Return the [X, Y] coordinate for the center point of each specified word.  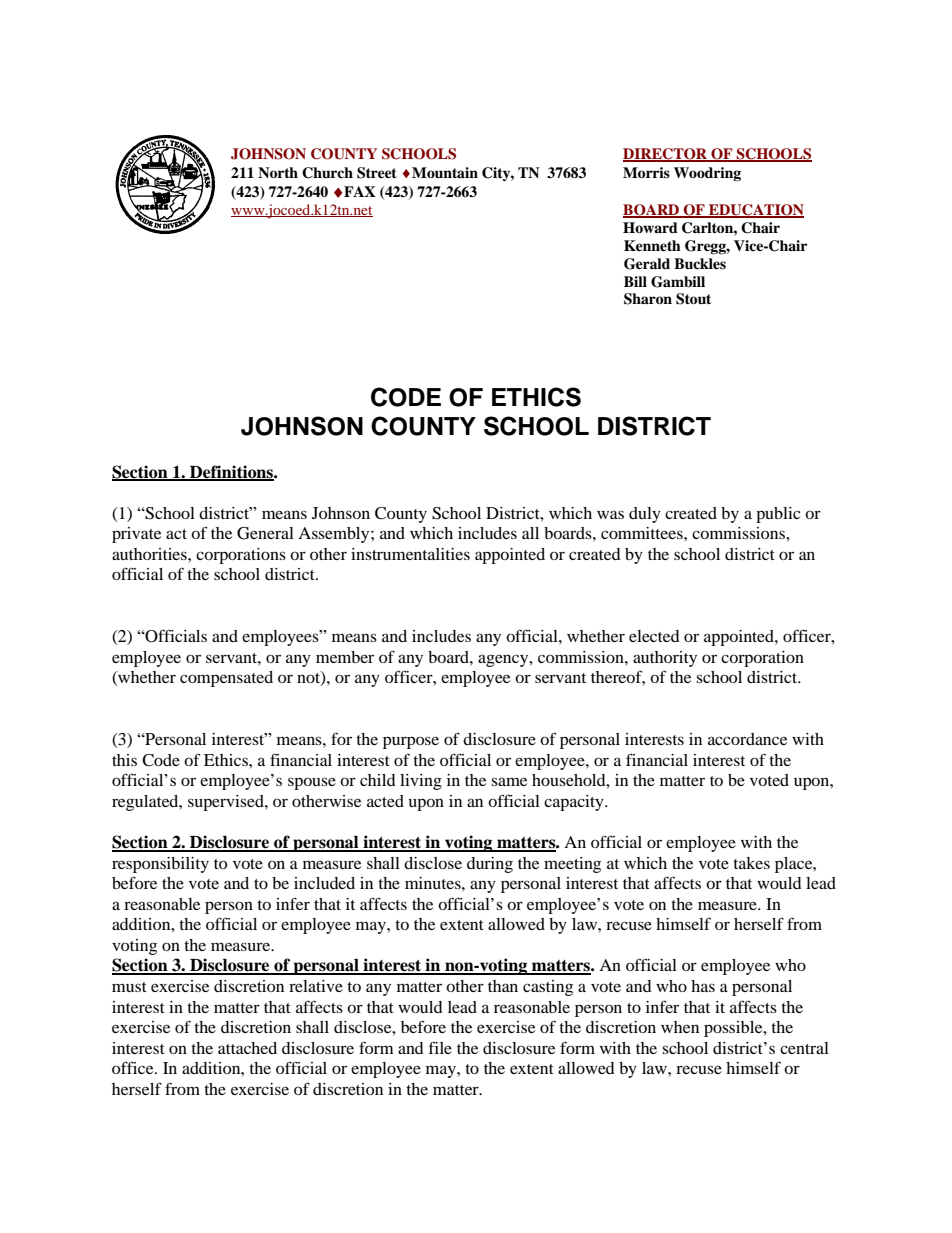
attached [247, 1048]
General [265, 533]
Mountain [445, 172]
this [124, 760]
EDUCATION [755, 210]
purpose [411, 742]
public [778, 515]
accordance [747, 739]
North [278, 172]
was [610, 514]
